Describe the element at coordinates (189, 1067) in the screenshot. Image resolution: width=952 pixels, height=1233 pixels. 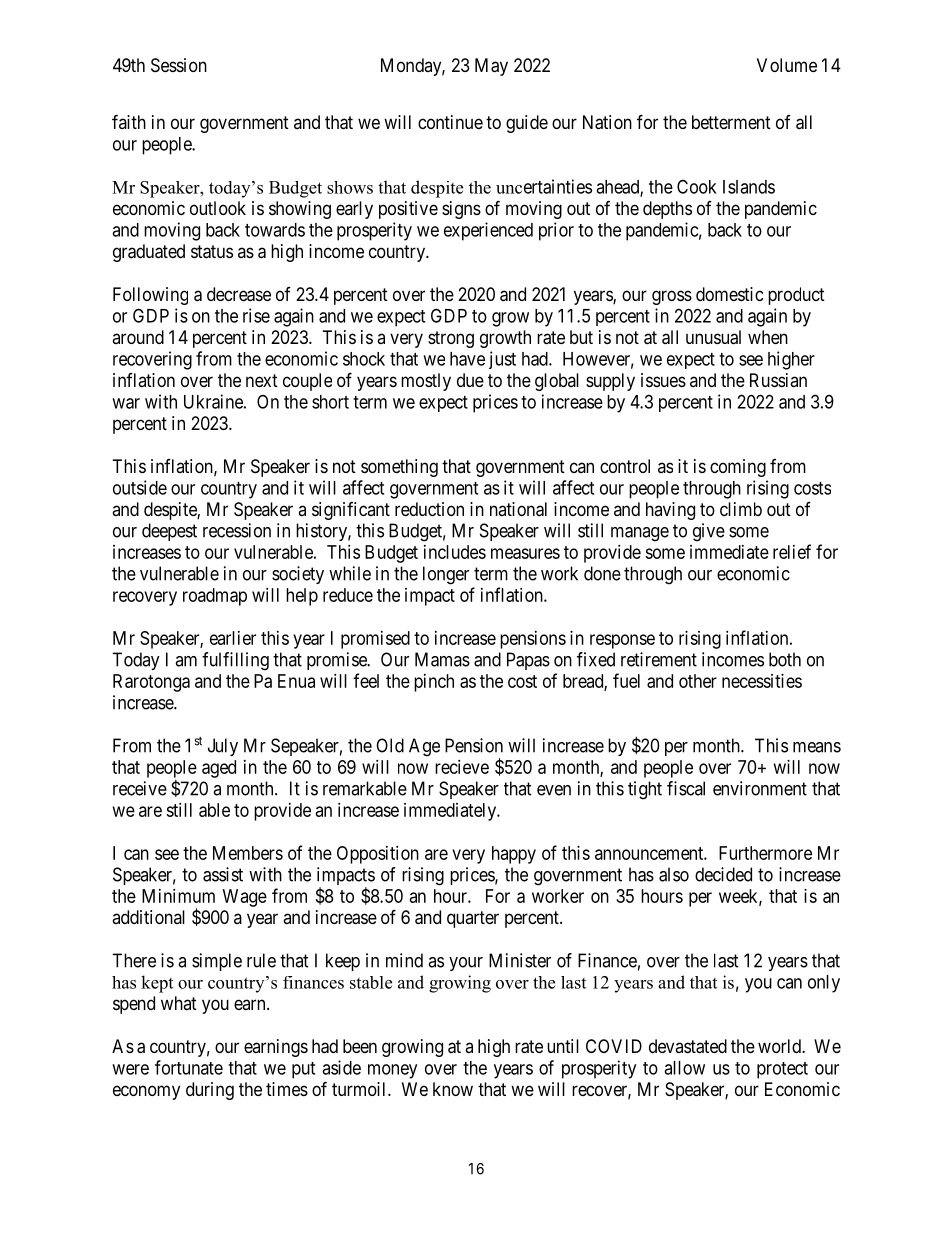
I see `fortunate` at that location.
